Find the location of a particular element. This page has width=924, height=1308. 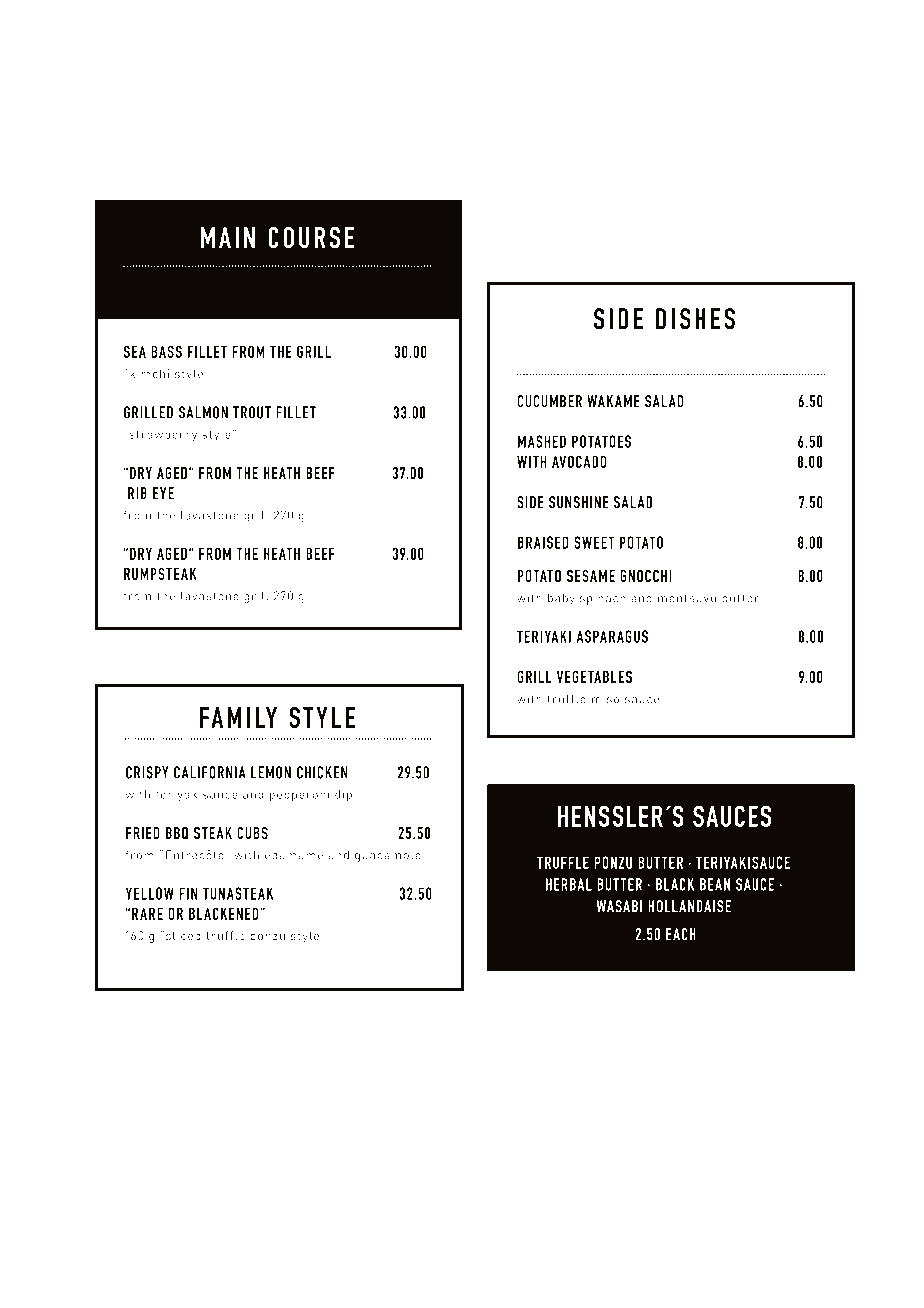

COURSE is located at coordinates (311, 237).
